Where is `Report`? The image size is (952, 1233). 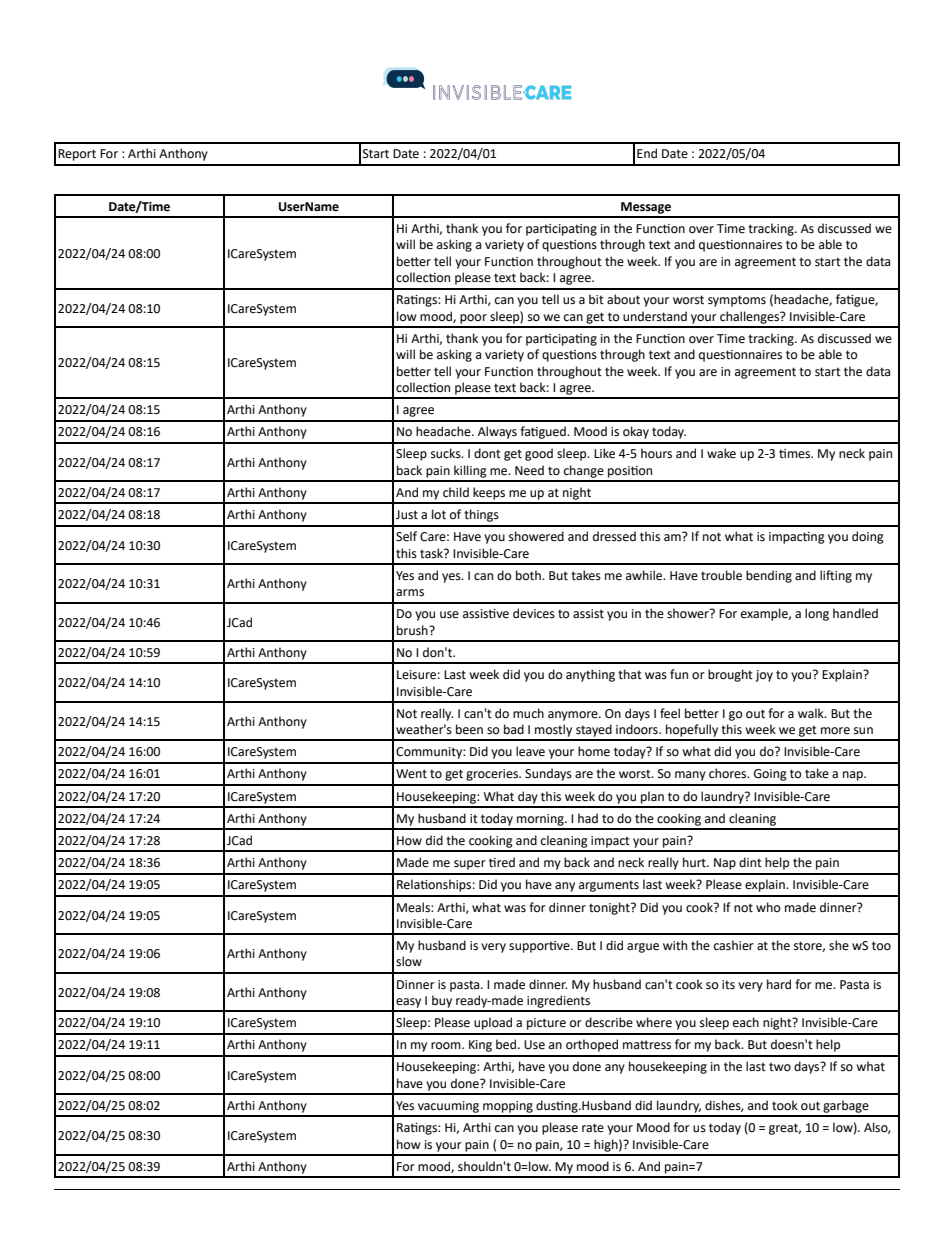 Report is located at coordinates (77, 155).
